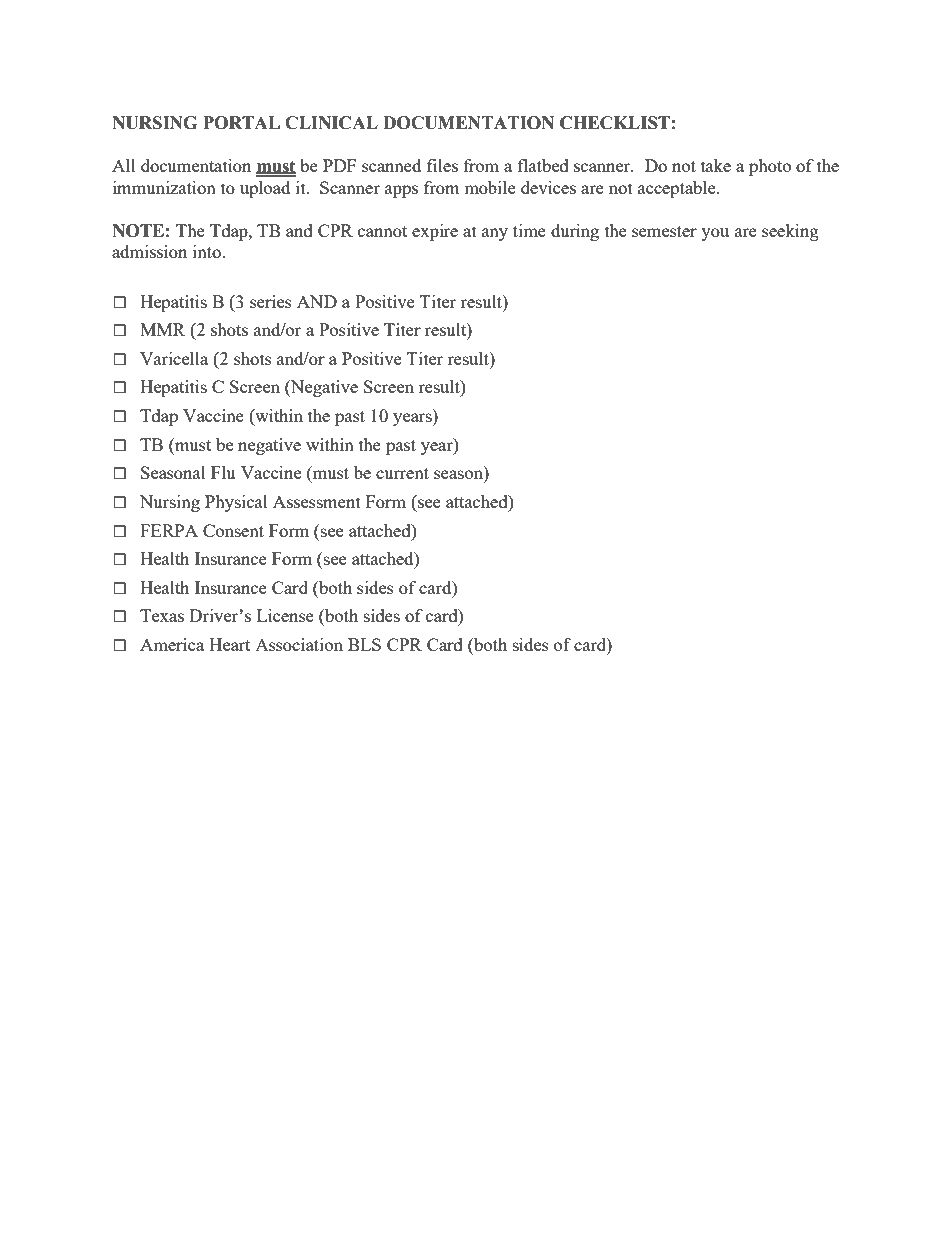 This screenshot has width=952, height=1233. I want to click on Consent, so click(233, 530).
